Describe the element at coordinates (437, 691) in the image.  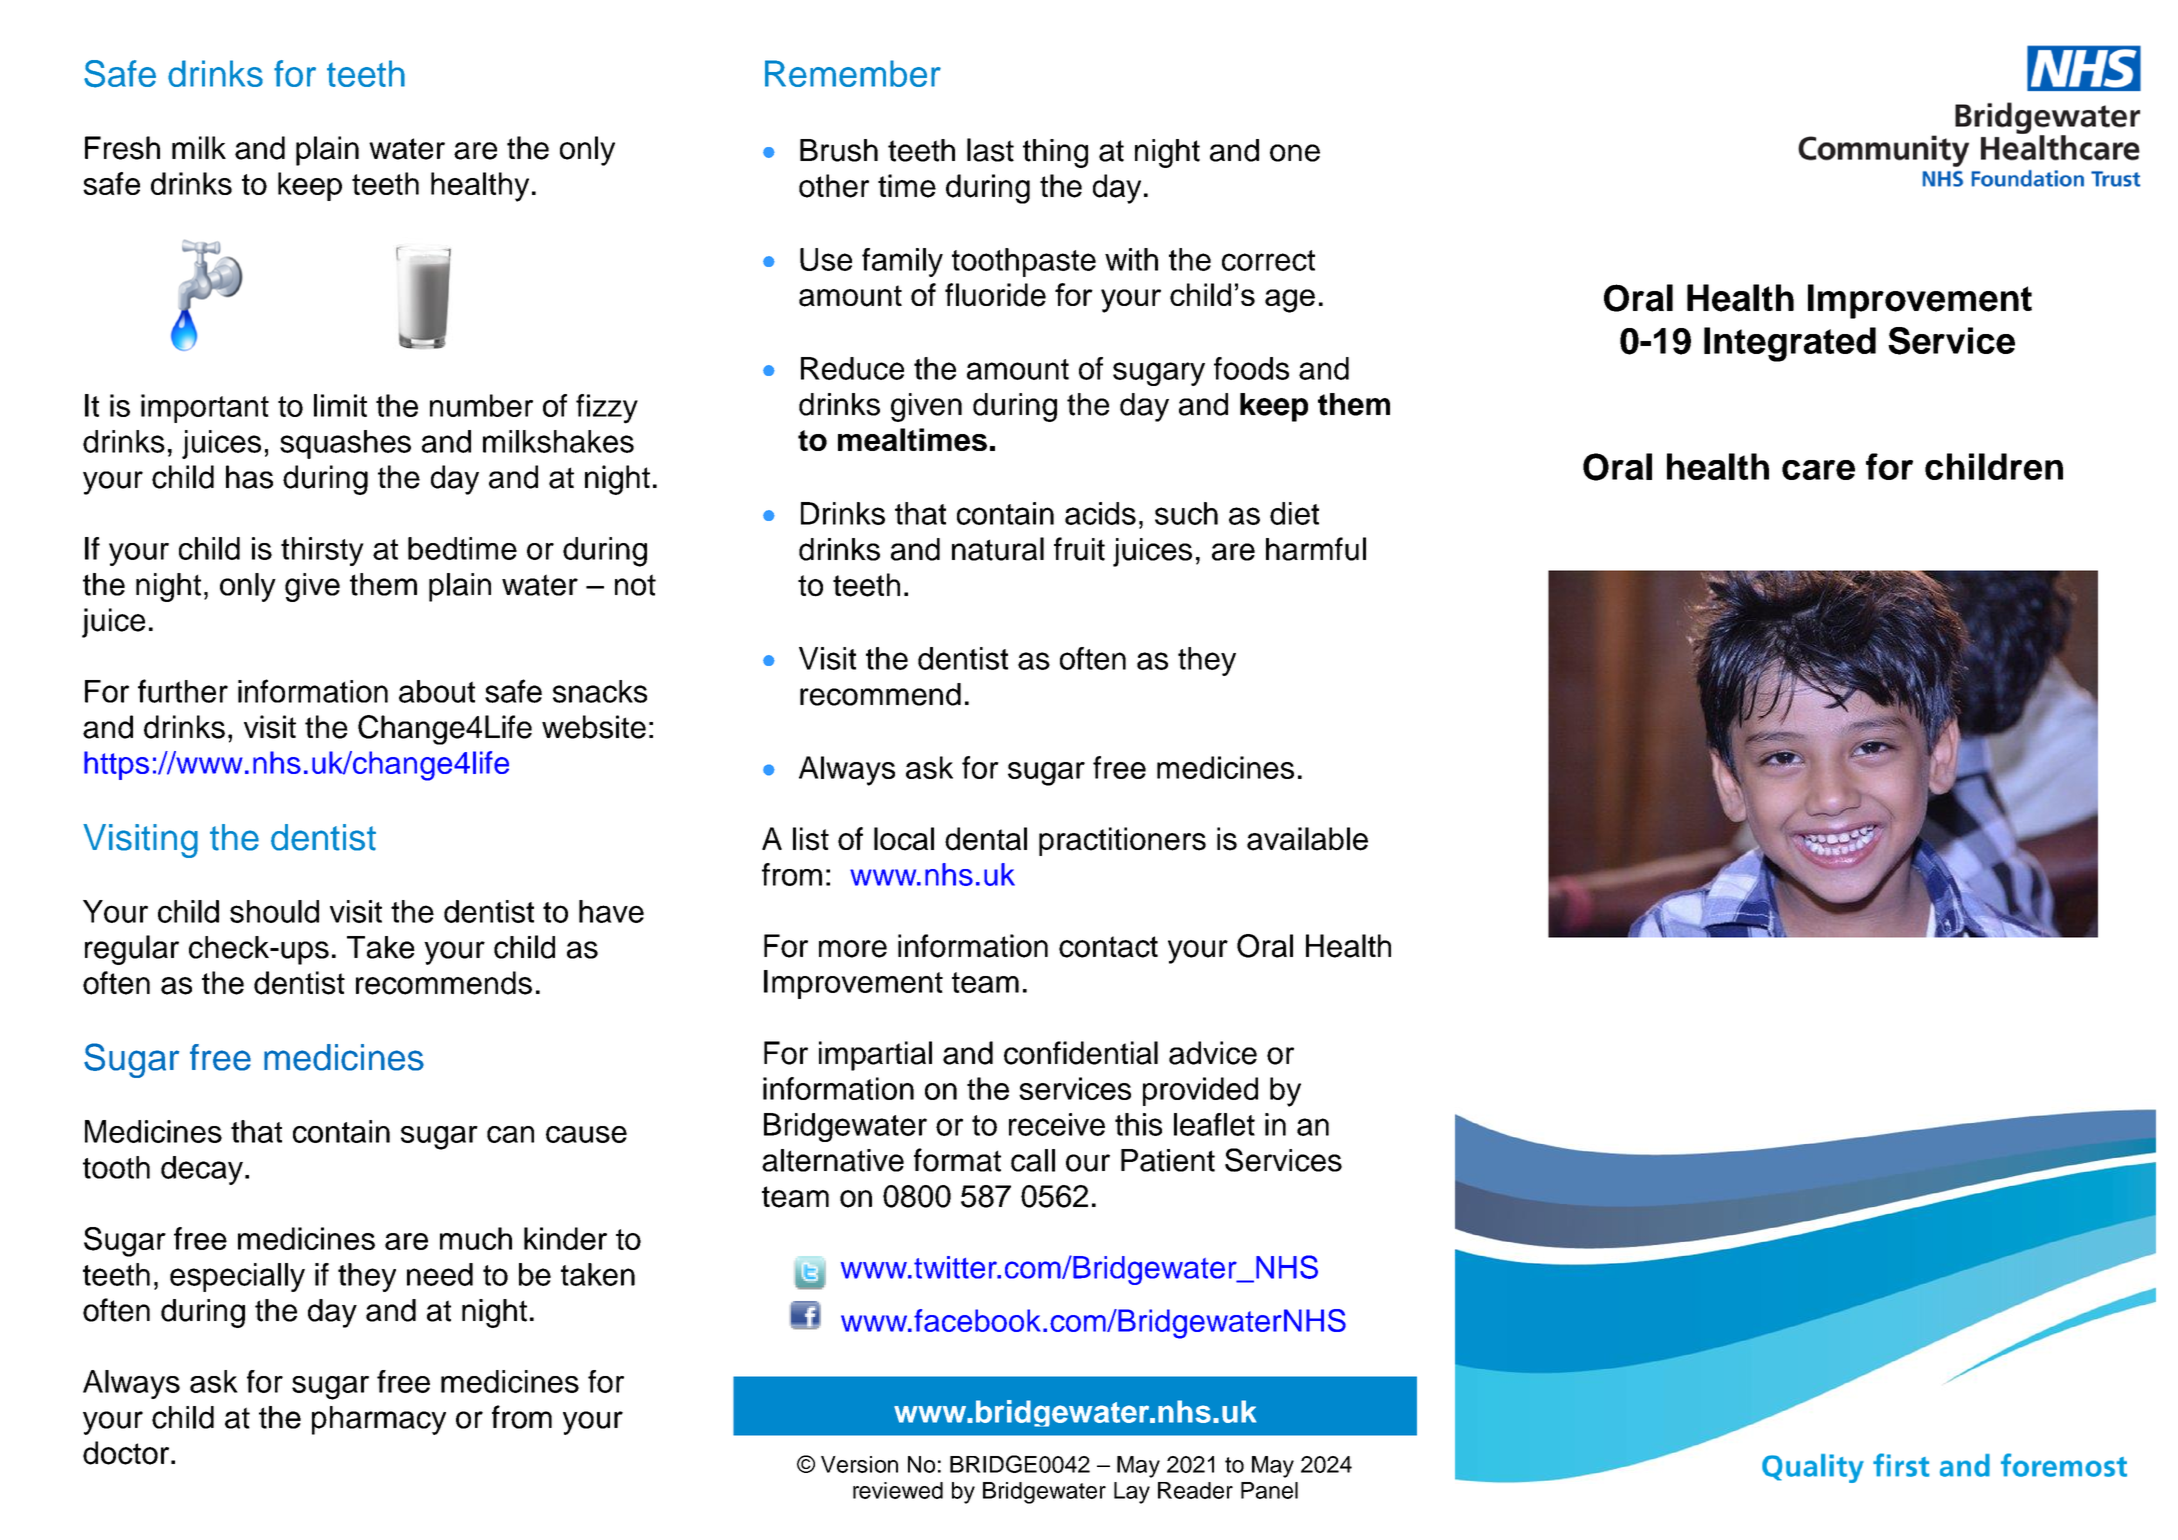
I see `about` at that location.
